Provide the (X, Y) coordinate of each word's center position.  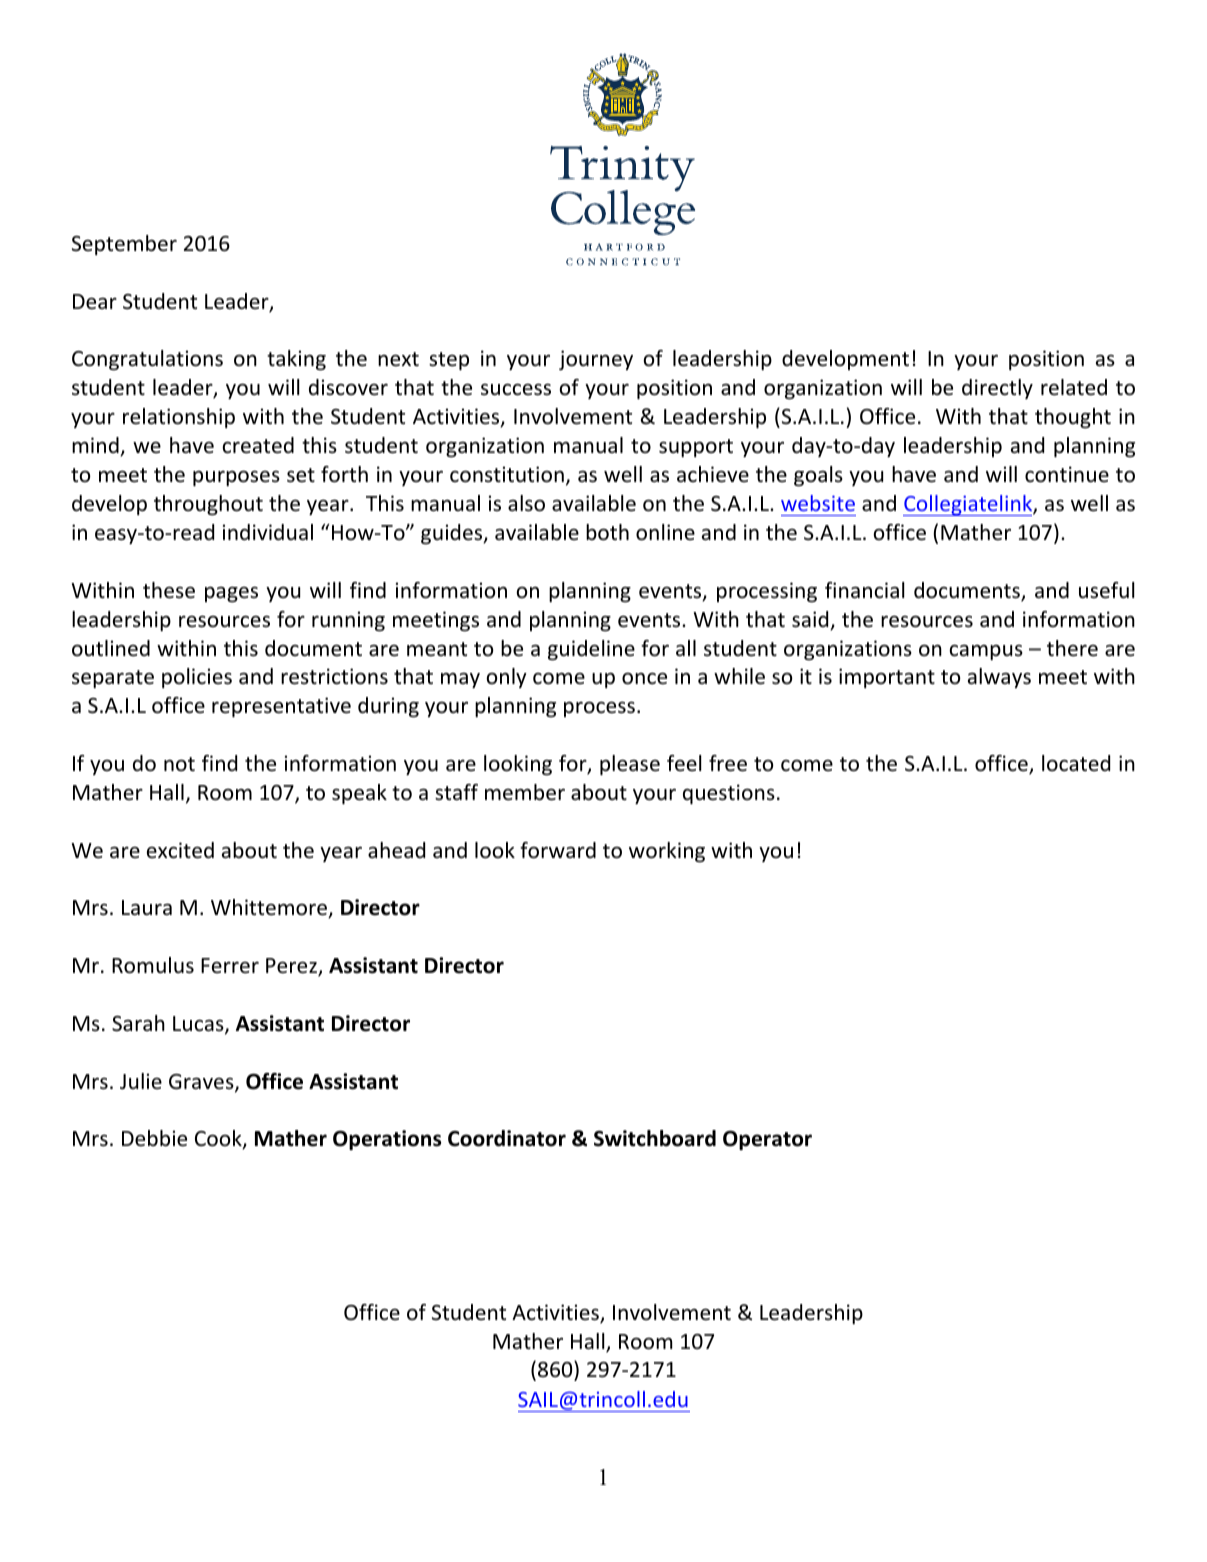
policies (197, 678)
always (999, 678)
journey (596, 360)
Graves (202, 1083)
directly (997, 389)
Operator (767, 1140)
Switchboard (655, 1138)
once (644, 678)
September (124, 245)
